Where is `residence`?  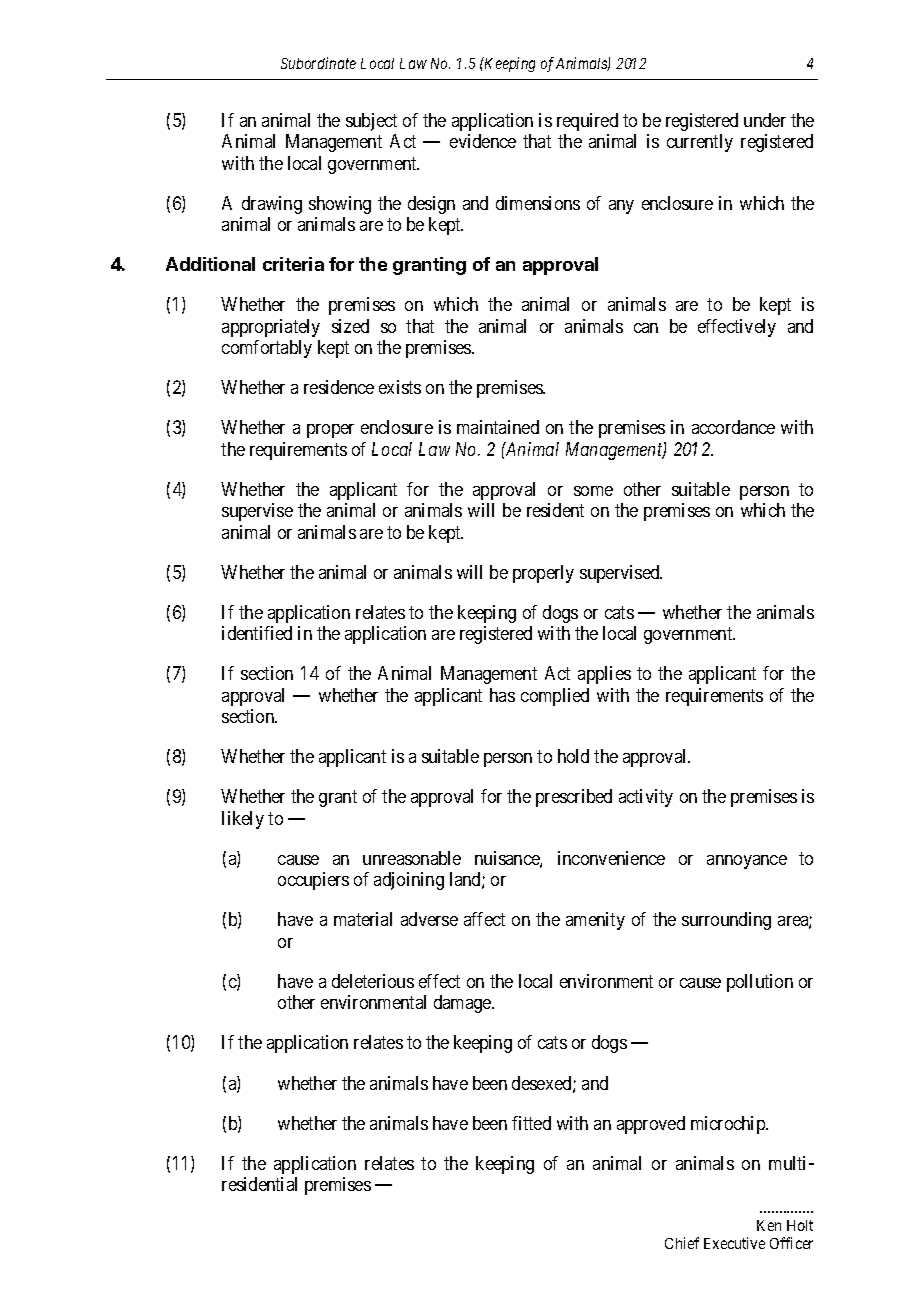 residence is located at coordinates (339, 387).
